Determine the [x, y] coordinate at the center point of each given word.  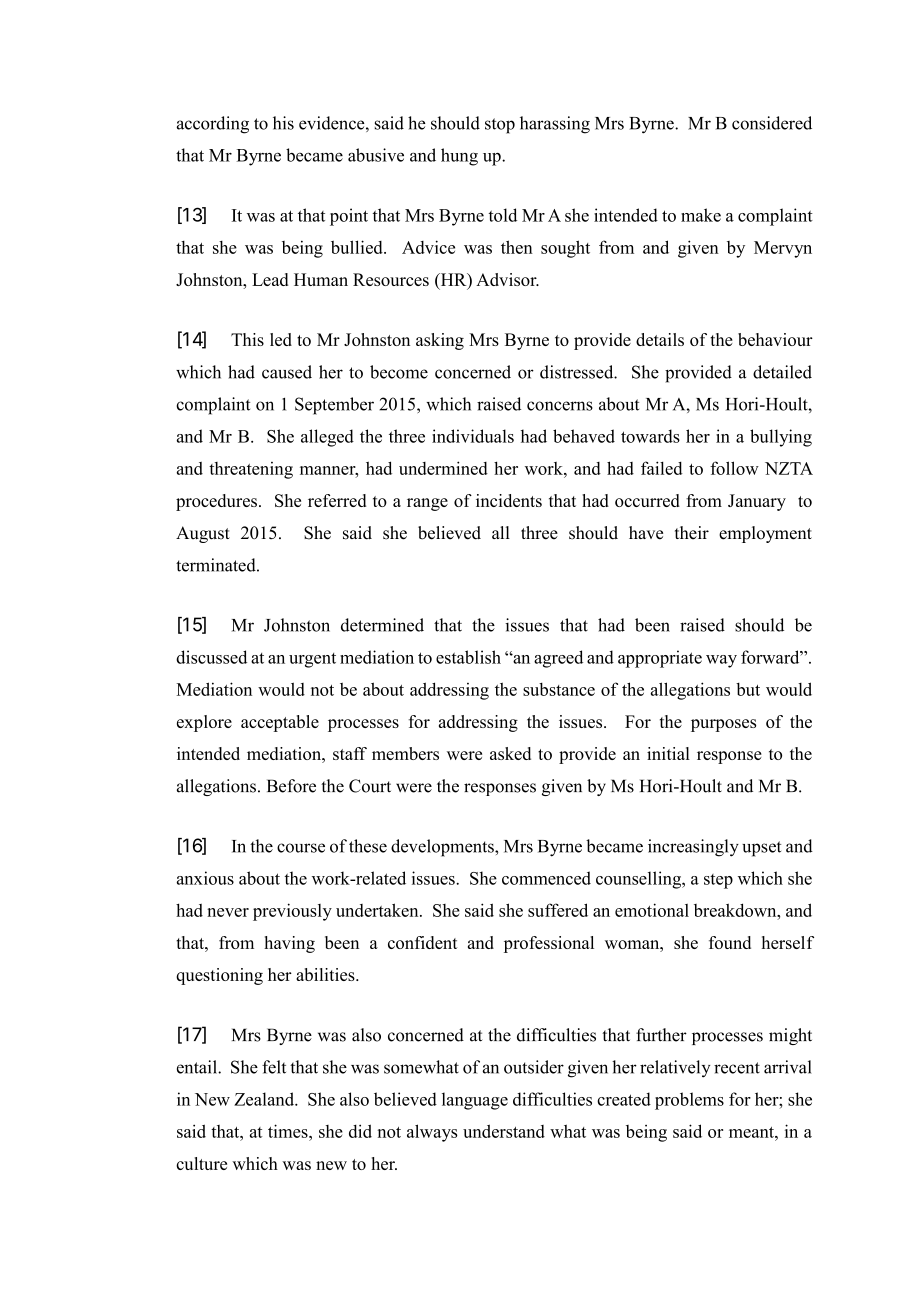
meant [752, 1132]
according [213, 125]
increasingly [693, 848]
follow [734, 468]
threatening [251, 470]
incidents [509, 500]
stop [500, 126]
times [289, 1131]
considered [772, 123]
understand [504, 1131]
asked [510, 753]
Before [291, 786]
